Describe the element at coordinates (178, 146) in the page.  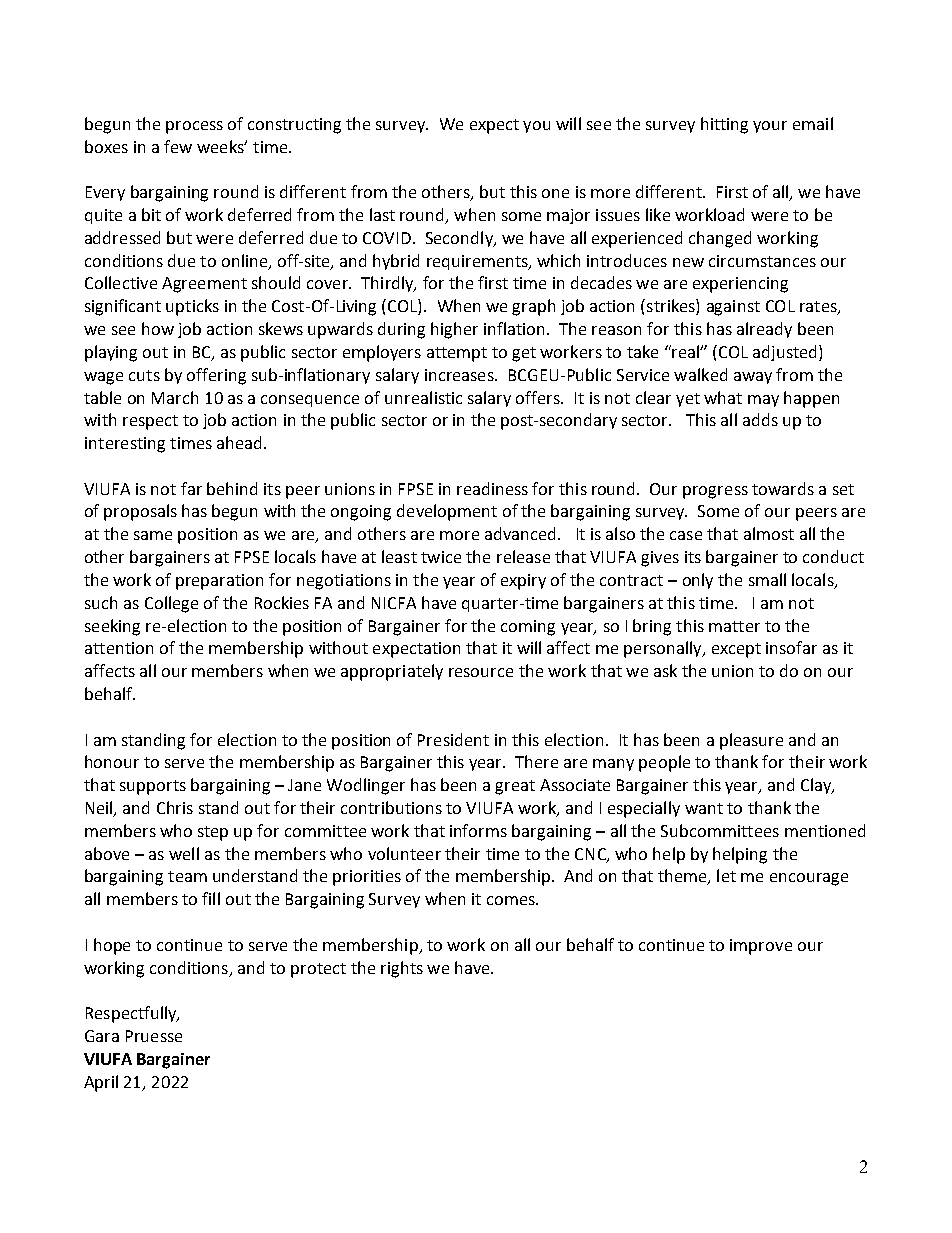
I see `few` at that location.
